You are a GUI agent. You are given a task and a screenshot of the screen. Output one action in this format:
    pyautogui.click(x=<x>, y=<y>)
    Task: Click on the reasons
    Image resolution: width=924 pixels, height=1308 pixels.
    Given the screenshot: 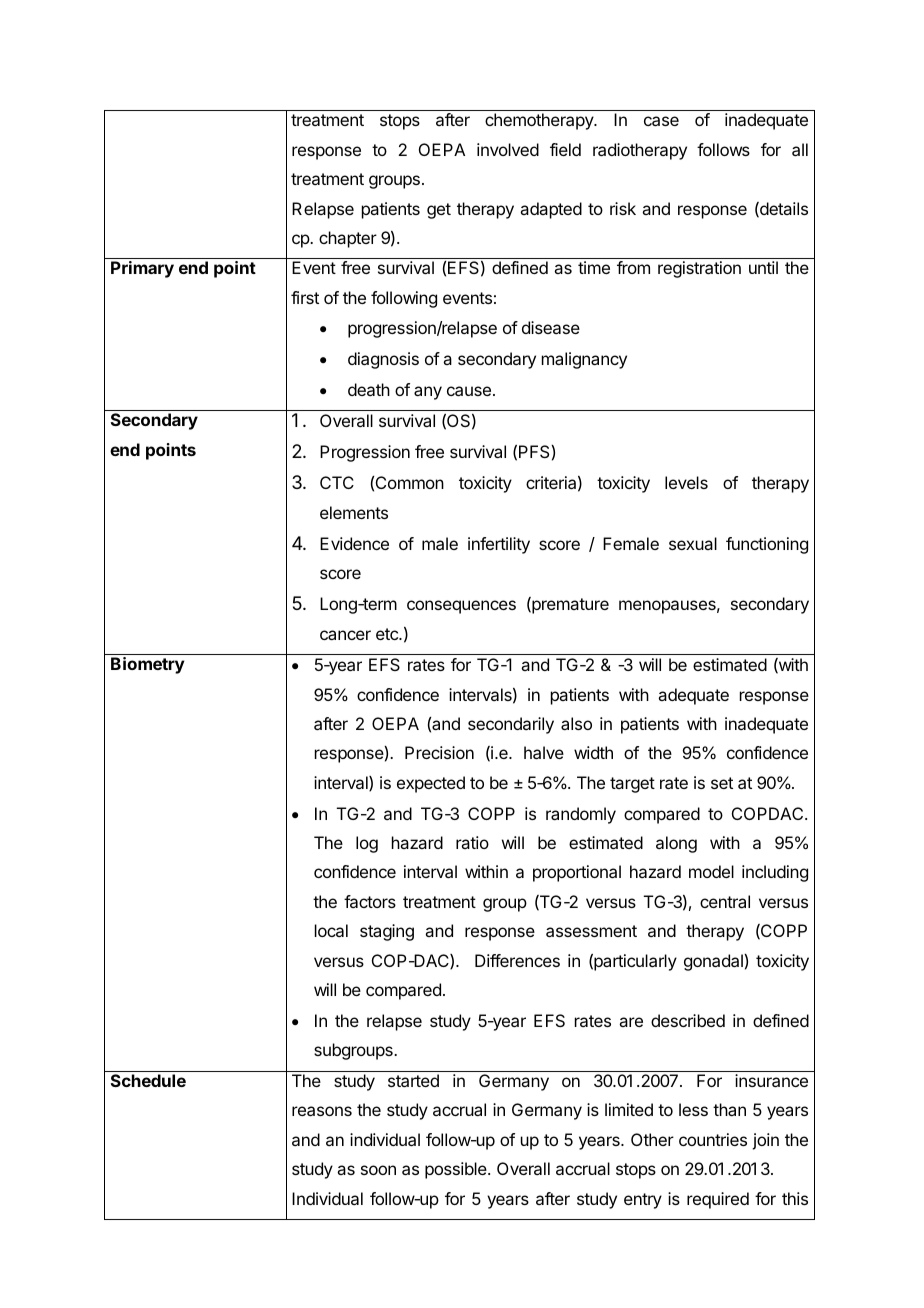 What is the action you would take?
    pyautogui.click(x=322, y=1111)
